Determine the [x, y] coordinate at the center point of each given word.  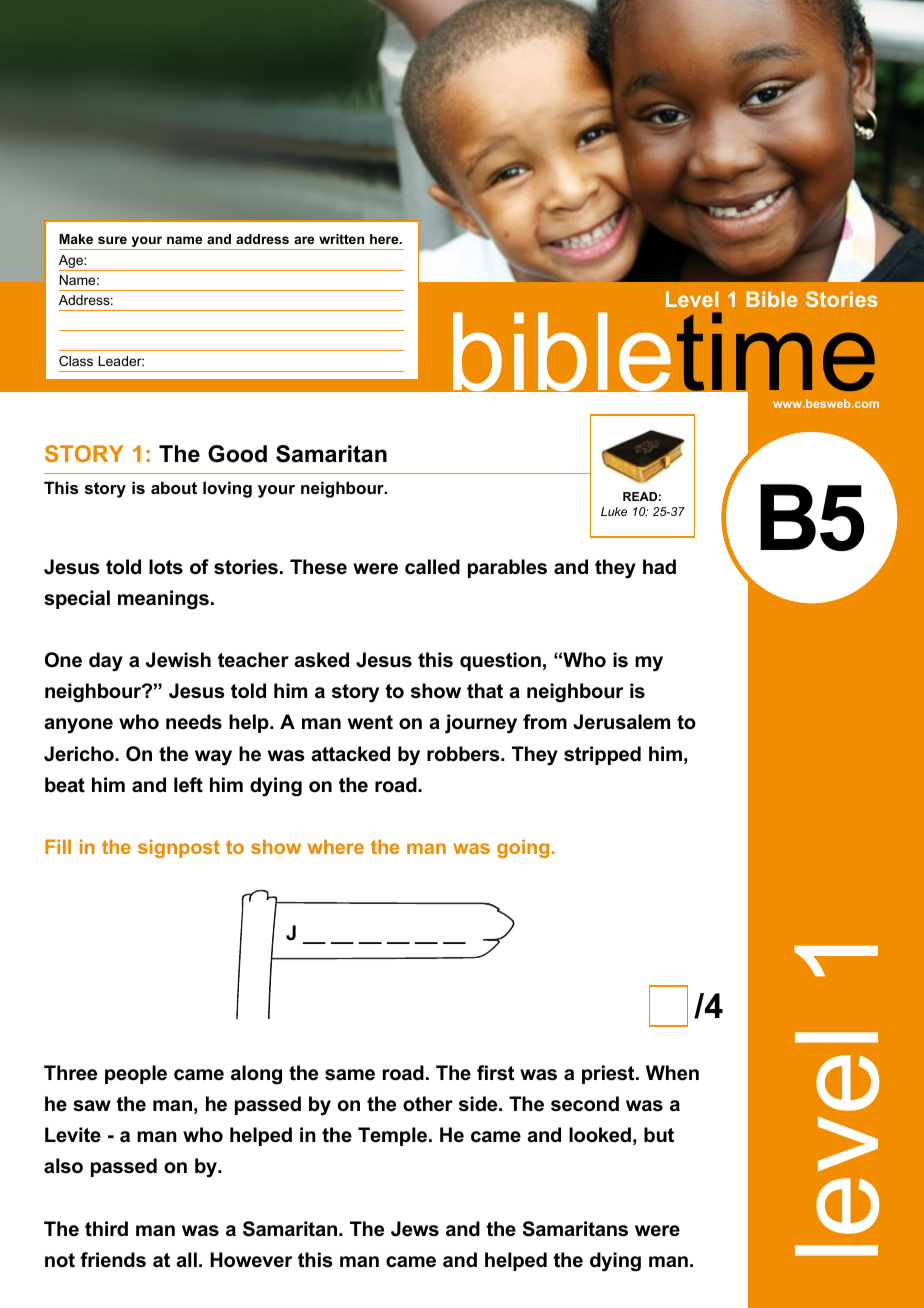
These [318, 567]
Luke [614, 511]
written [341, 239]
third [106, 1229]
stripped [602, 755]
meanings [163, 600]
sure [112, 240]
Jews [415, 1229]
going [523, 848]
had [659, 566]
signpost [179, 848]
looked [600, 1135]
